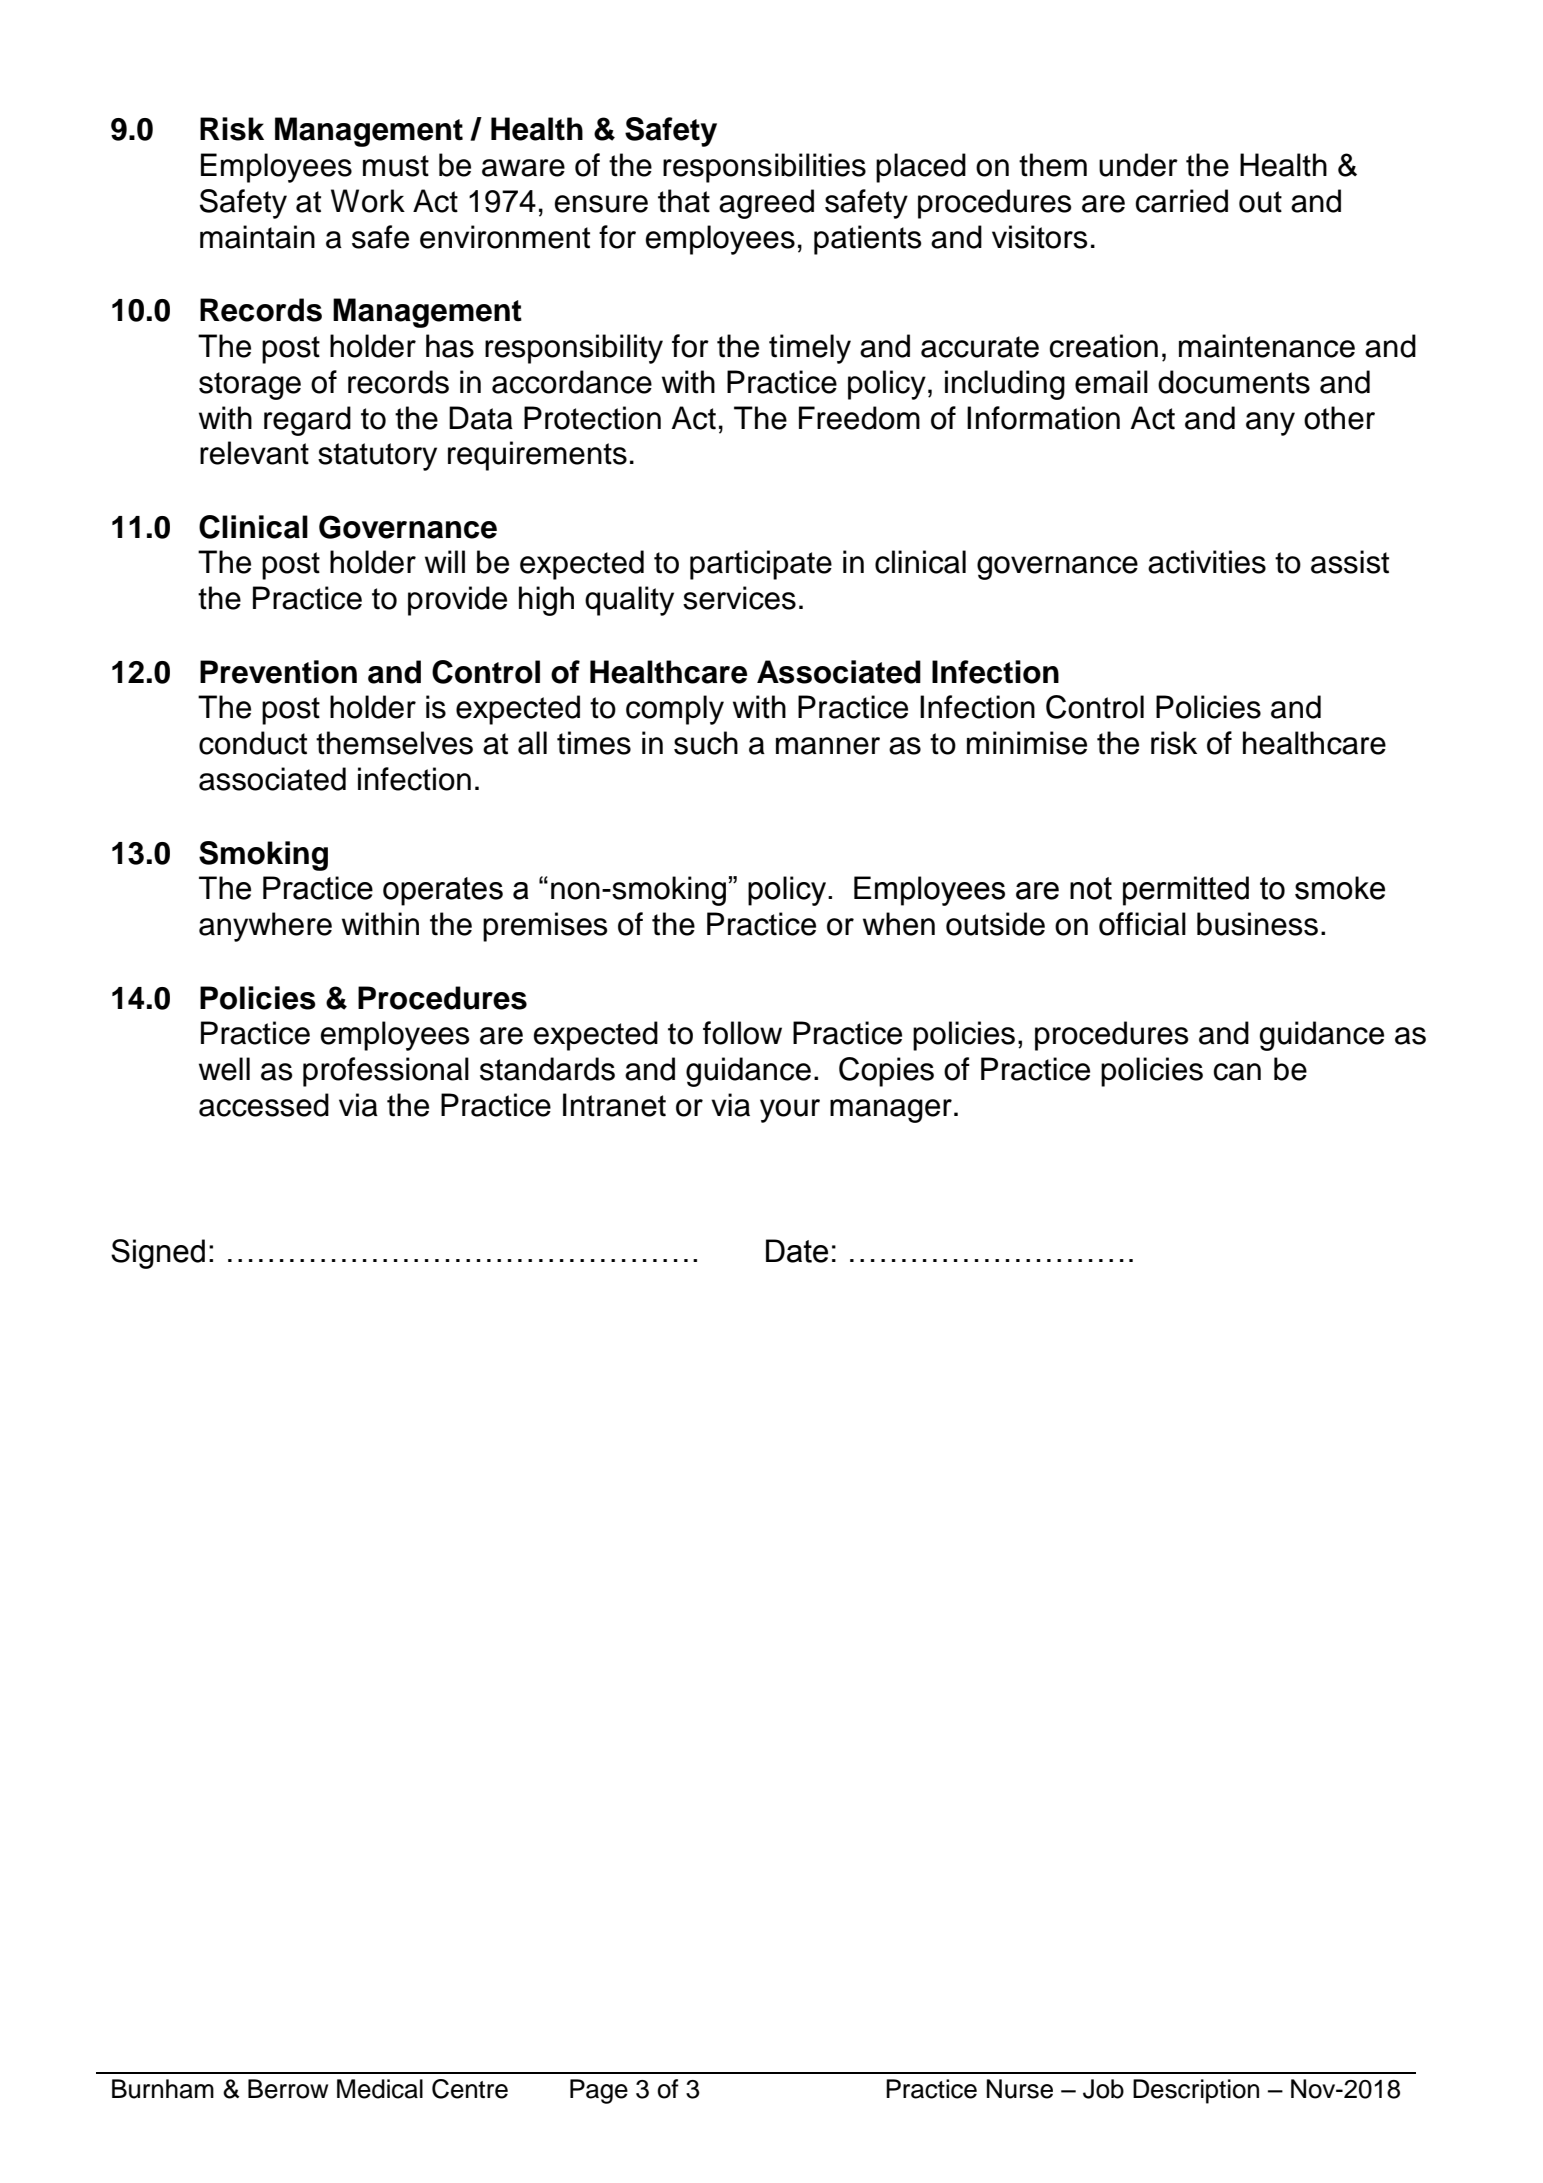  What do you see at coordinates (1207, 562) in the page?
I see `activities` at bounding box center [1207, 562].
